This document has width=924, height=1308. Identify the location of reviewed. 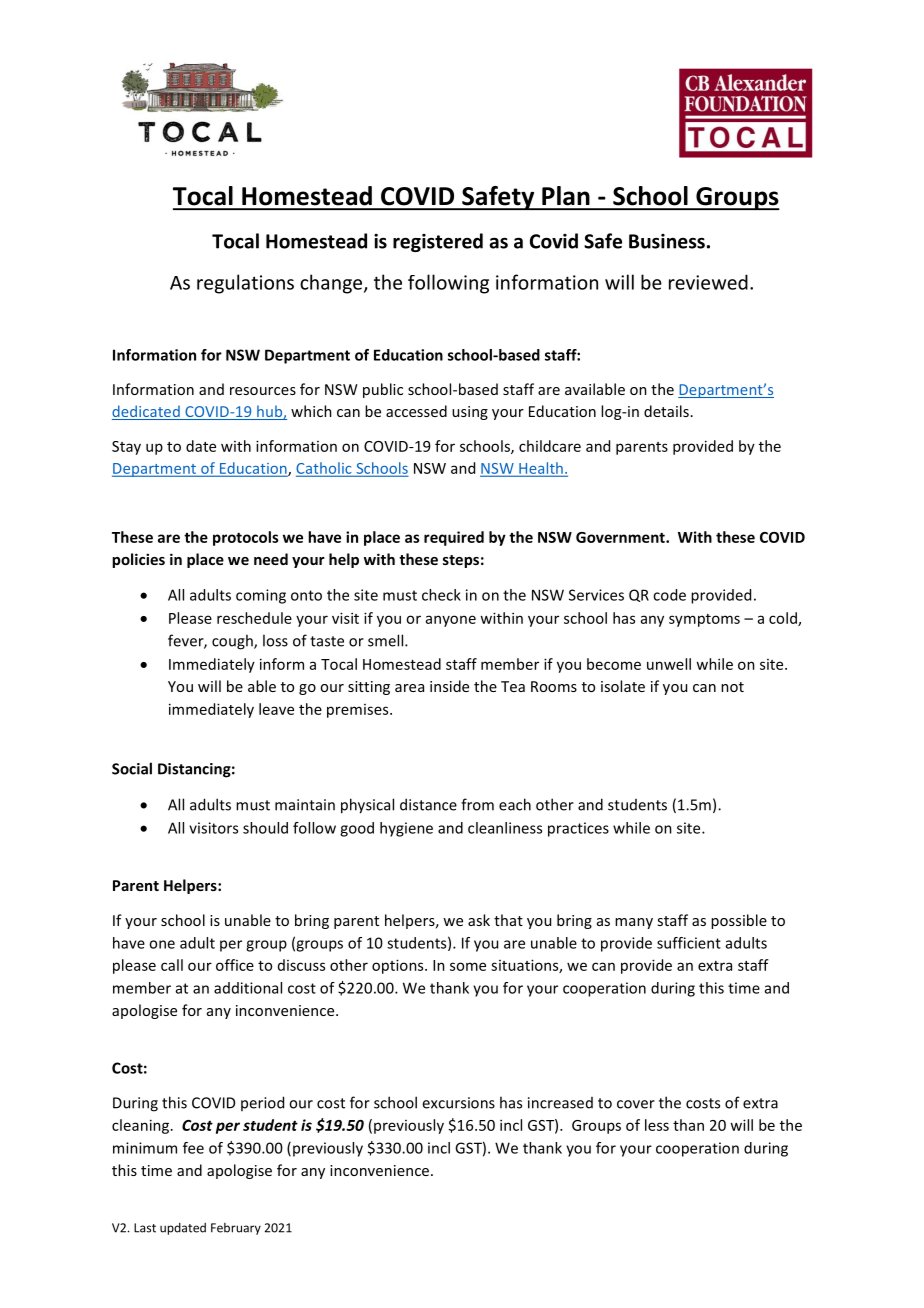
(708, 282).
